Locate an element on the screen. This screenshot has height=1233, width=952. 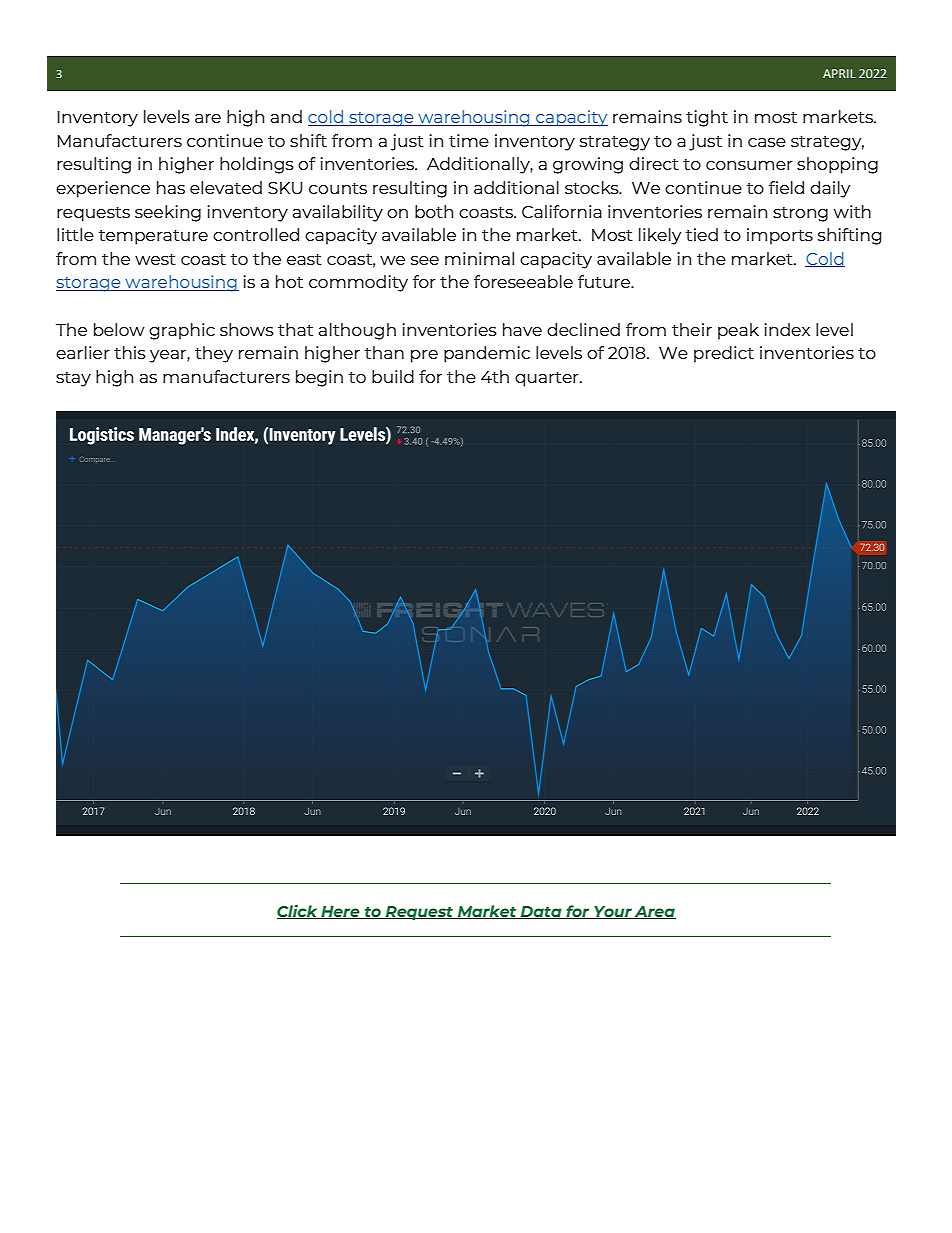
predict is located at coordinates (724, 354).
